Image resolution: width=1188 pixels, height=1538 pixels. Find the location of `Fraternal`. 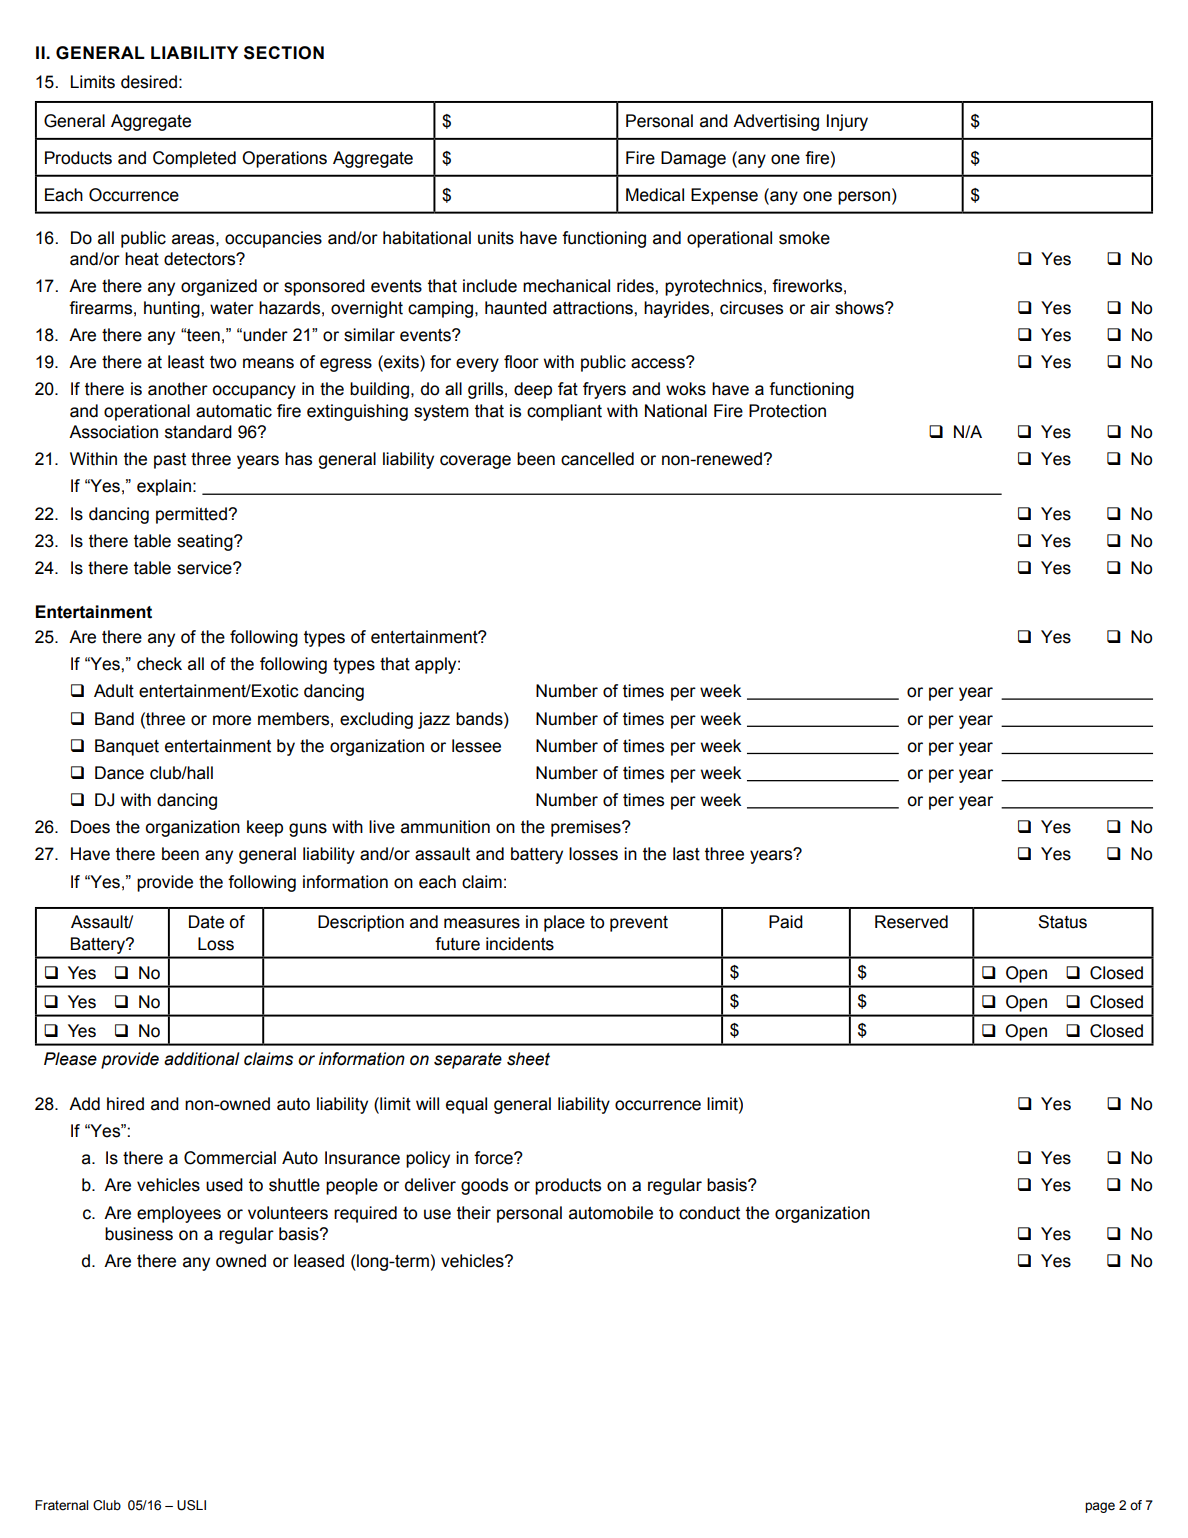

Fraternal is located at coordinates (61, 1505).
